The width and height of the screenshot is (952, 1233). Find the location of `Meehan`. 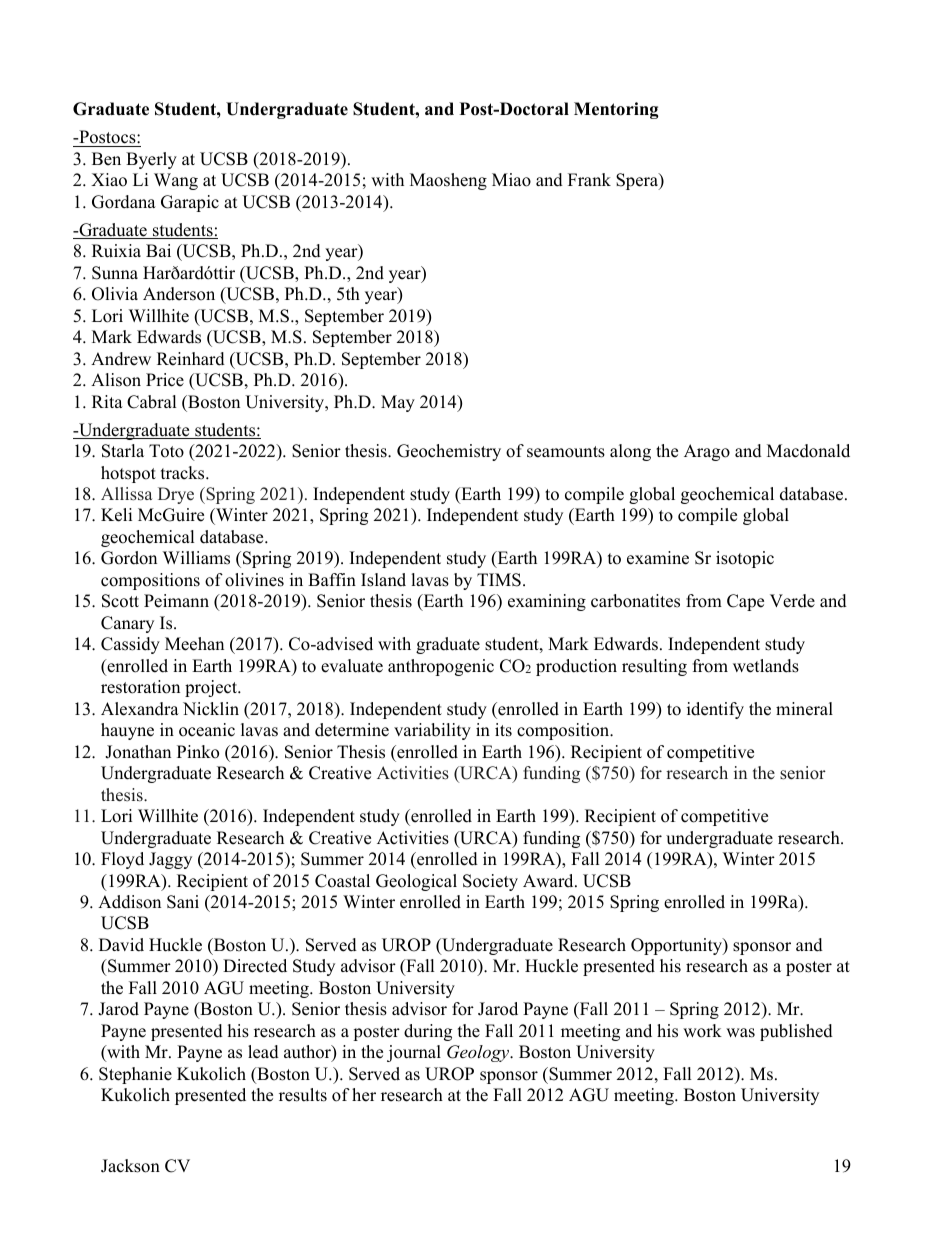

Meehan is located at coordinates (194, 644).
